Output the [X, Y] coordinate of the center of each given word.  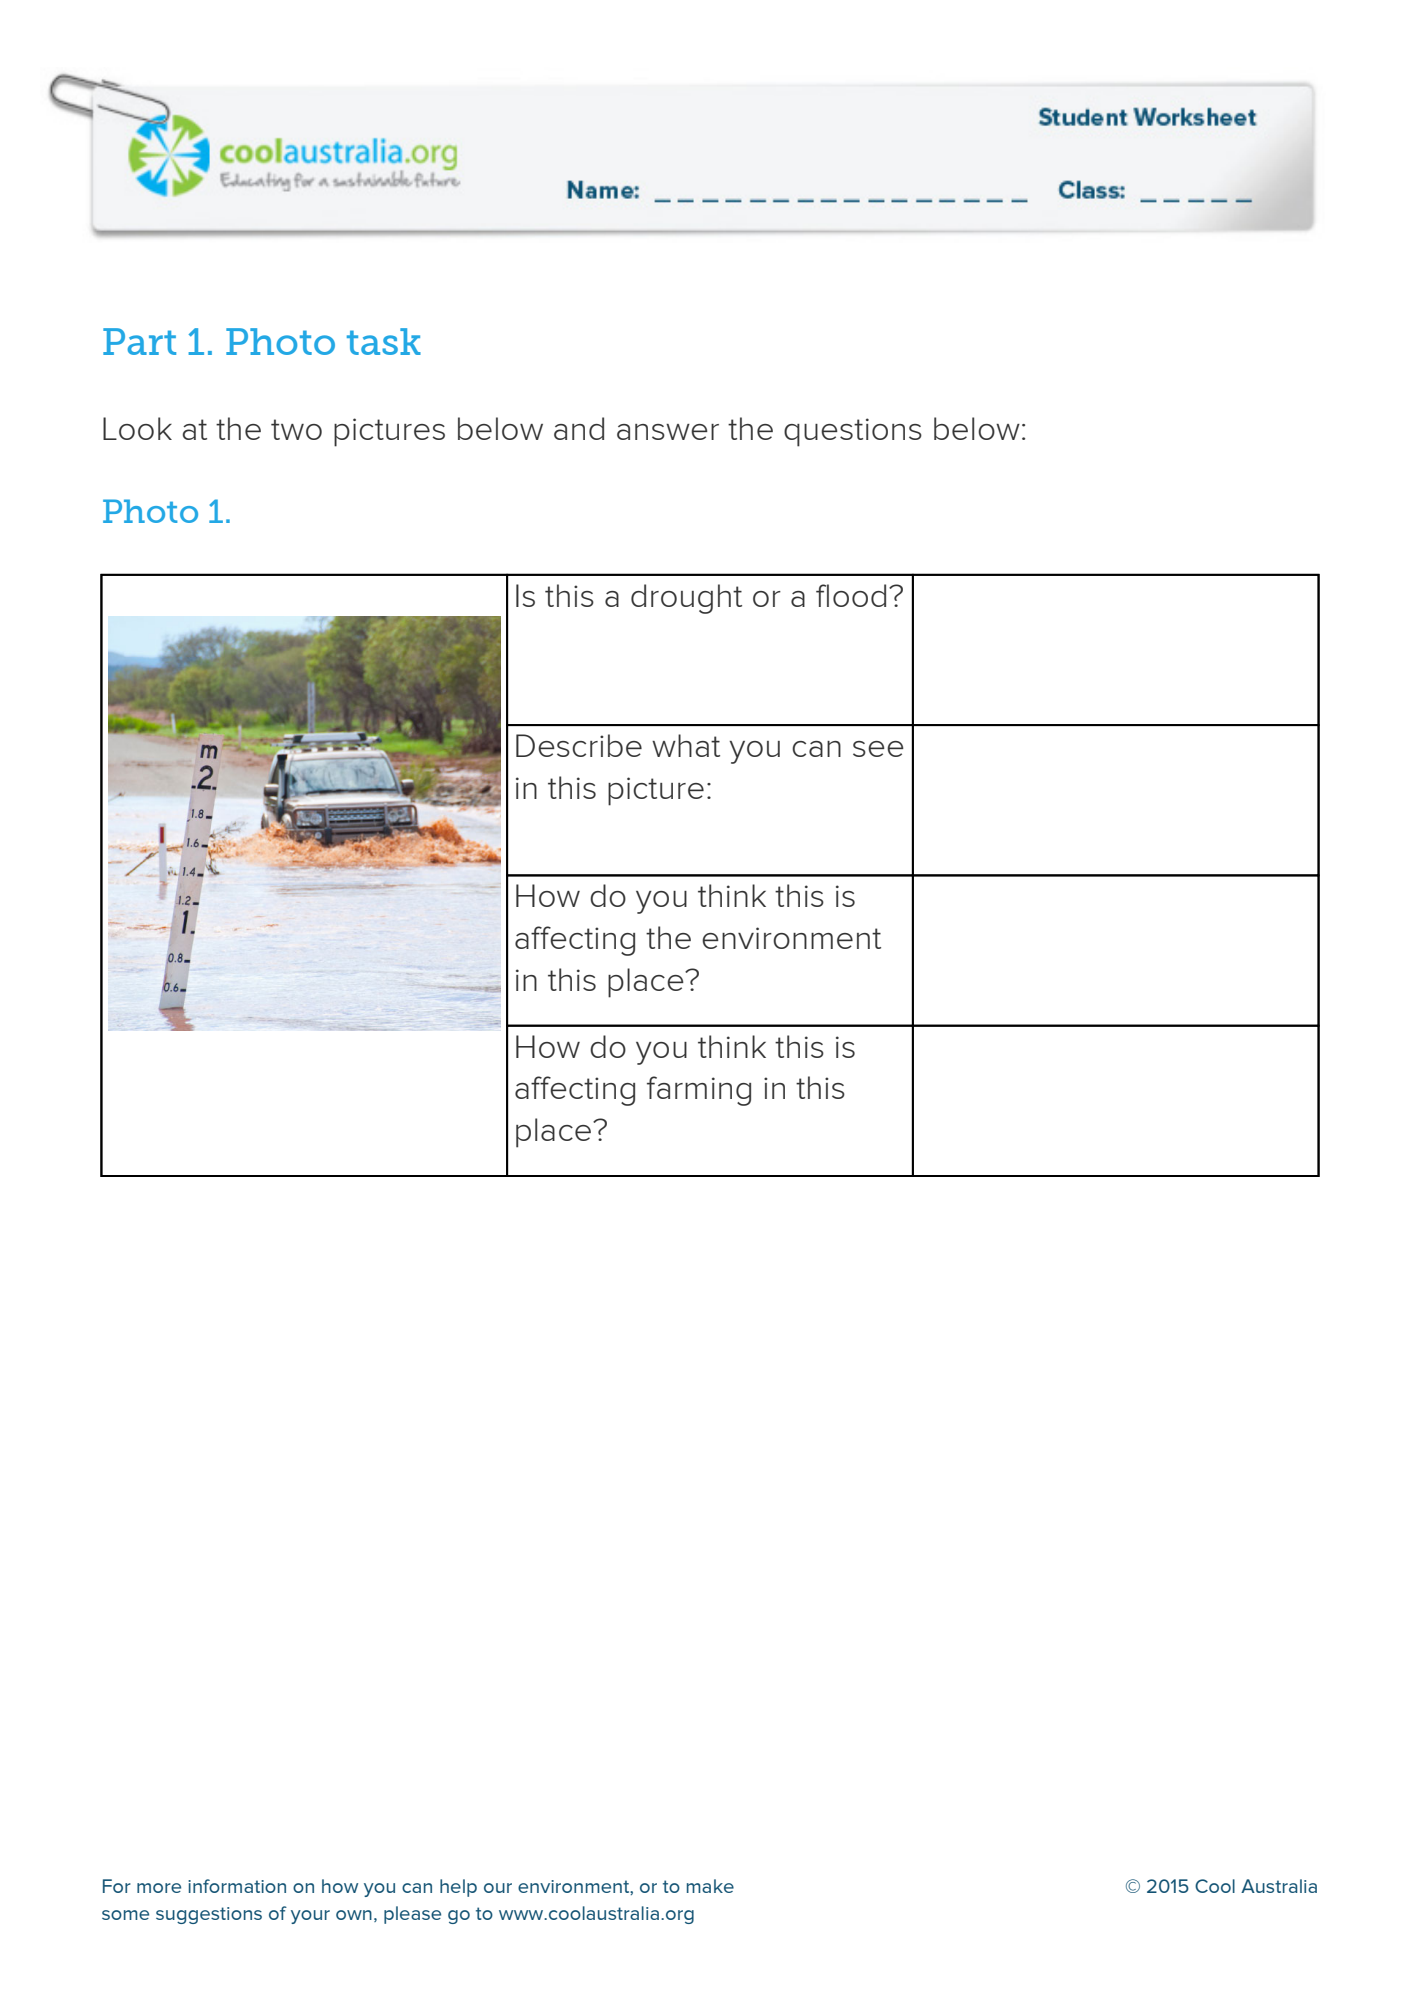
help [458, 1888]
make [710, 1886]
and [579, 428]
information [237, 1886]
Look [137, 428]
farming [699, 1091]
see [878, 749]
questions [853, 432]
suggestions [209, 1915]
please [412, 1915]
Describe [579, 745]
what [686, 745]
